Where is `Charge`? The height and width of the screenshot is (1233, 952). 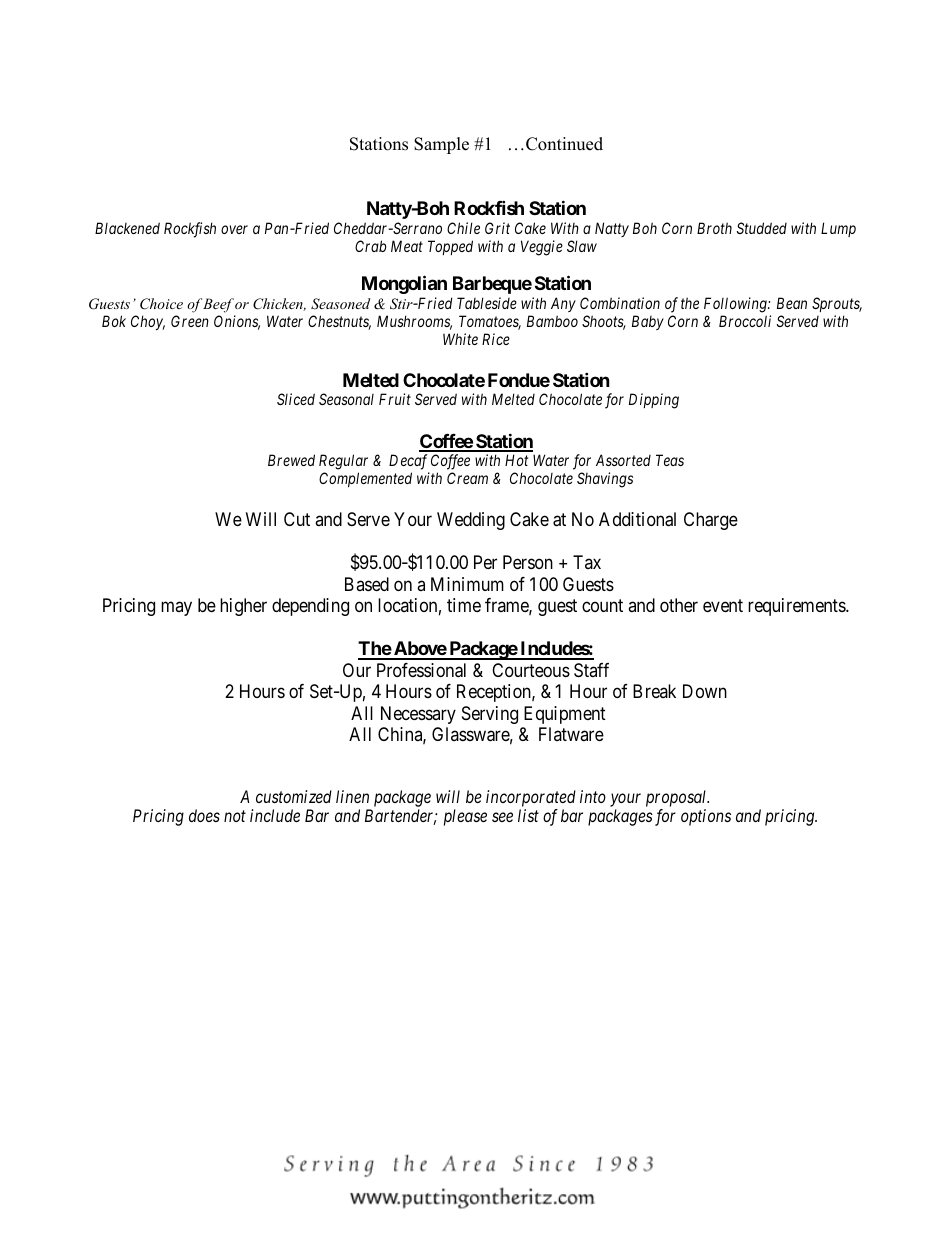 Charge is located at coordinates (711, 521).
